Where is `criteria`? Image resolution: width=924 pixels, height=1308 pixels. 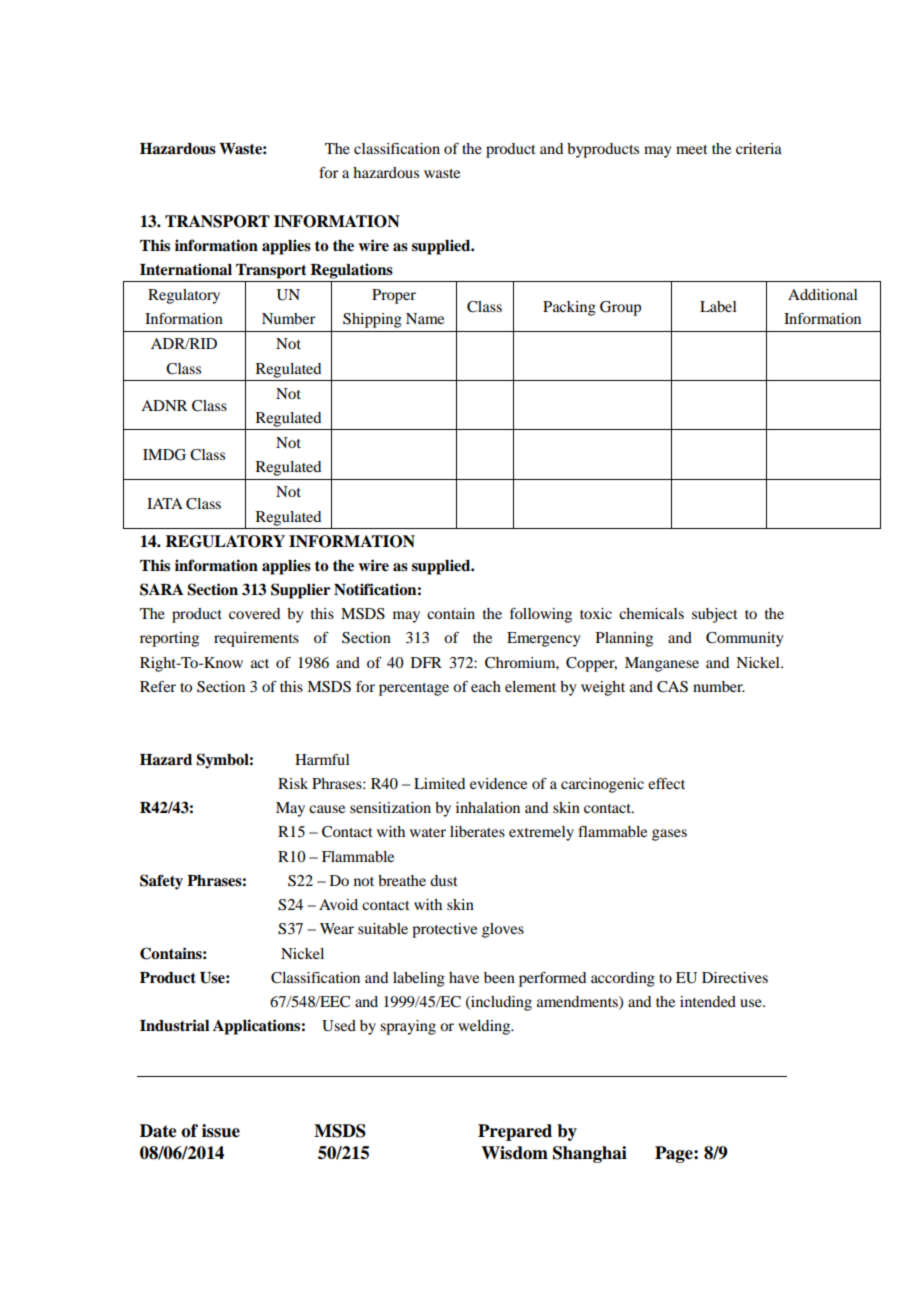 criteria is located at coordinates (759, 148).
